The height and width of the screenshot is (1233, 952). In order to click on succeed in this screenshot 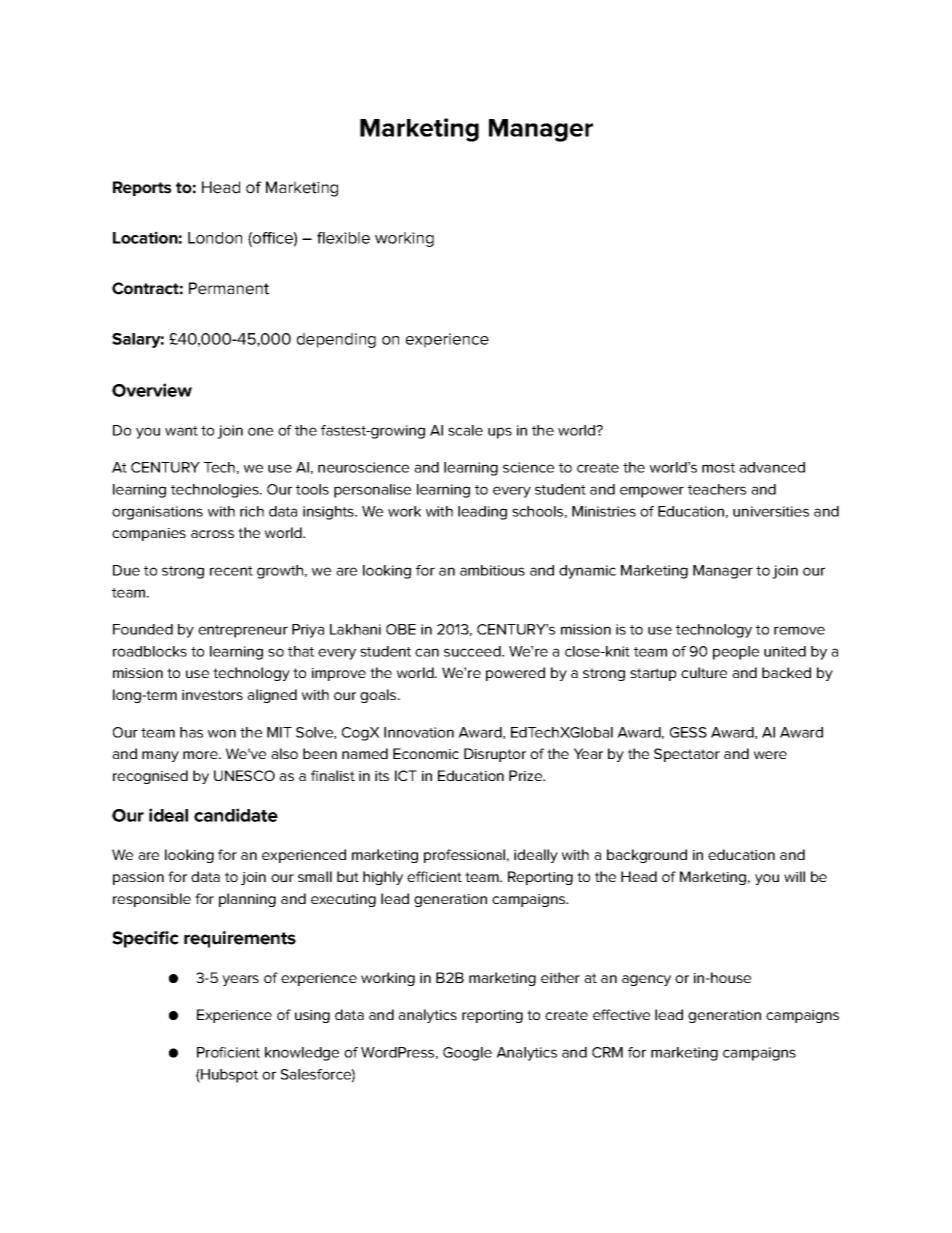, I will do `click(473, 651)`.
